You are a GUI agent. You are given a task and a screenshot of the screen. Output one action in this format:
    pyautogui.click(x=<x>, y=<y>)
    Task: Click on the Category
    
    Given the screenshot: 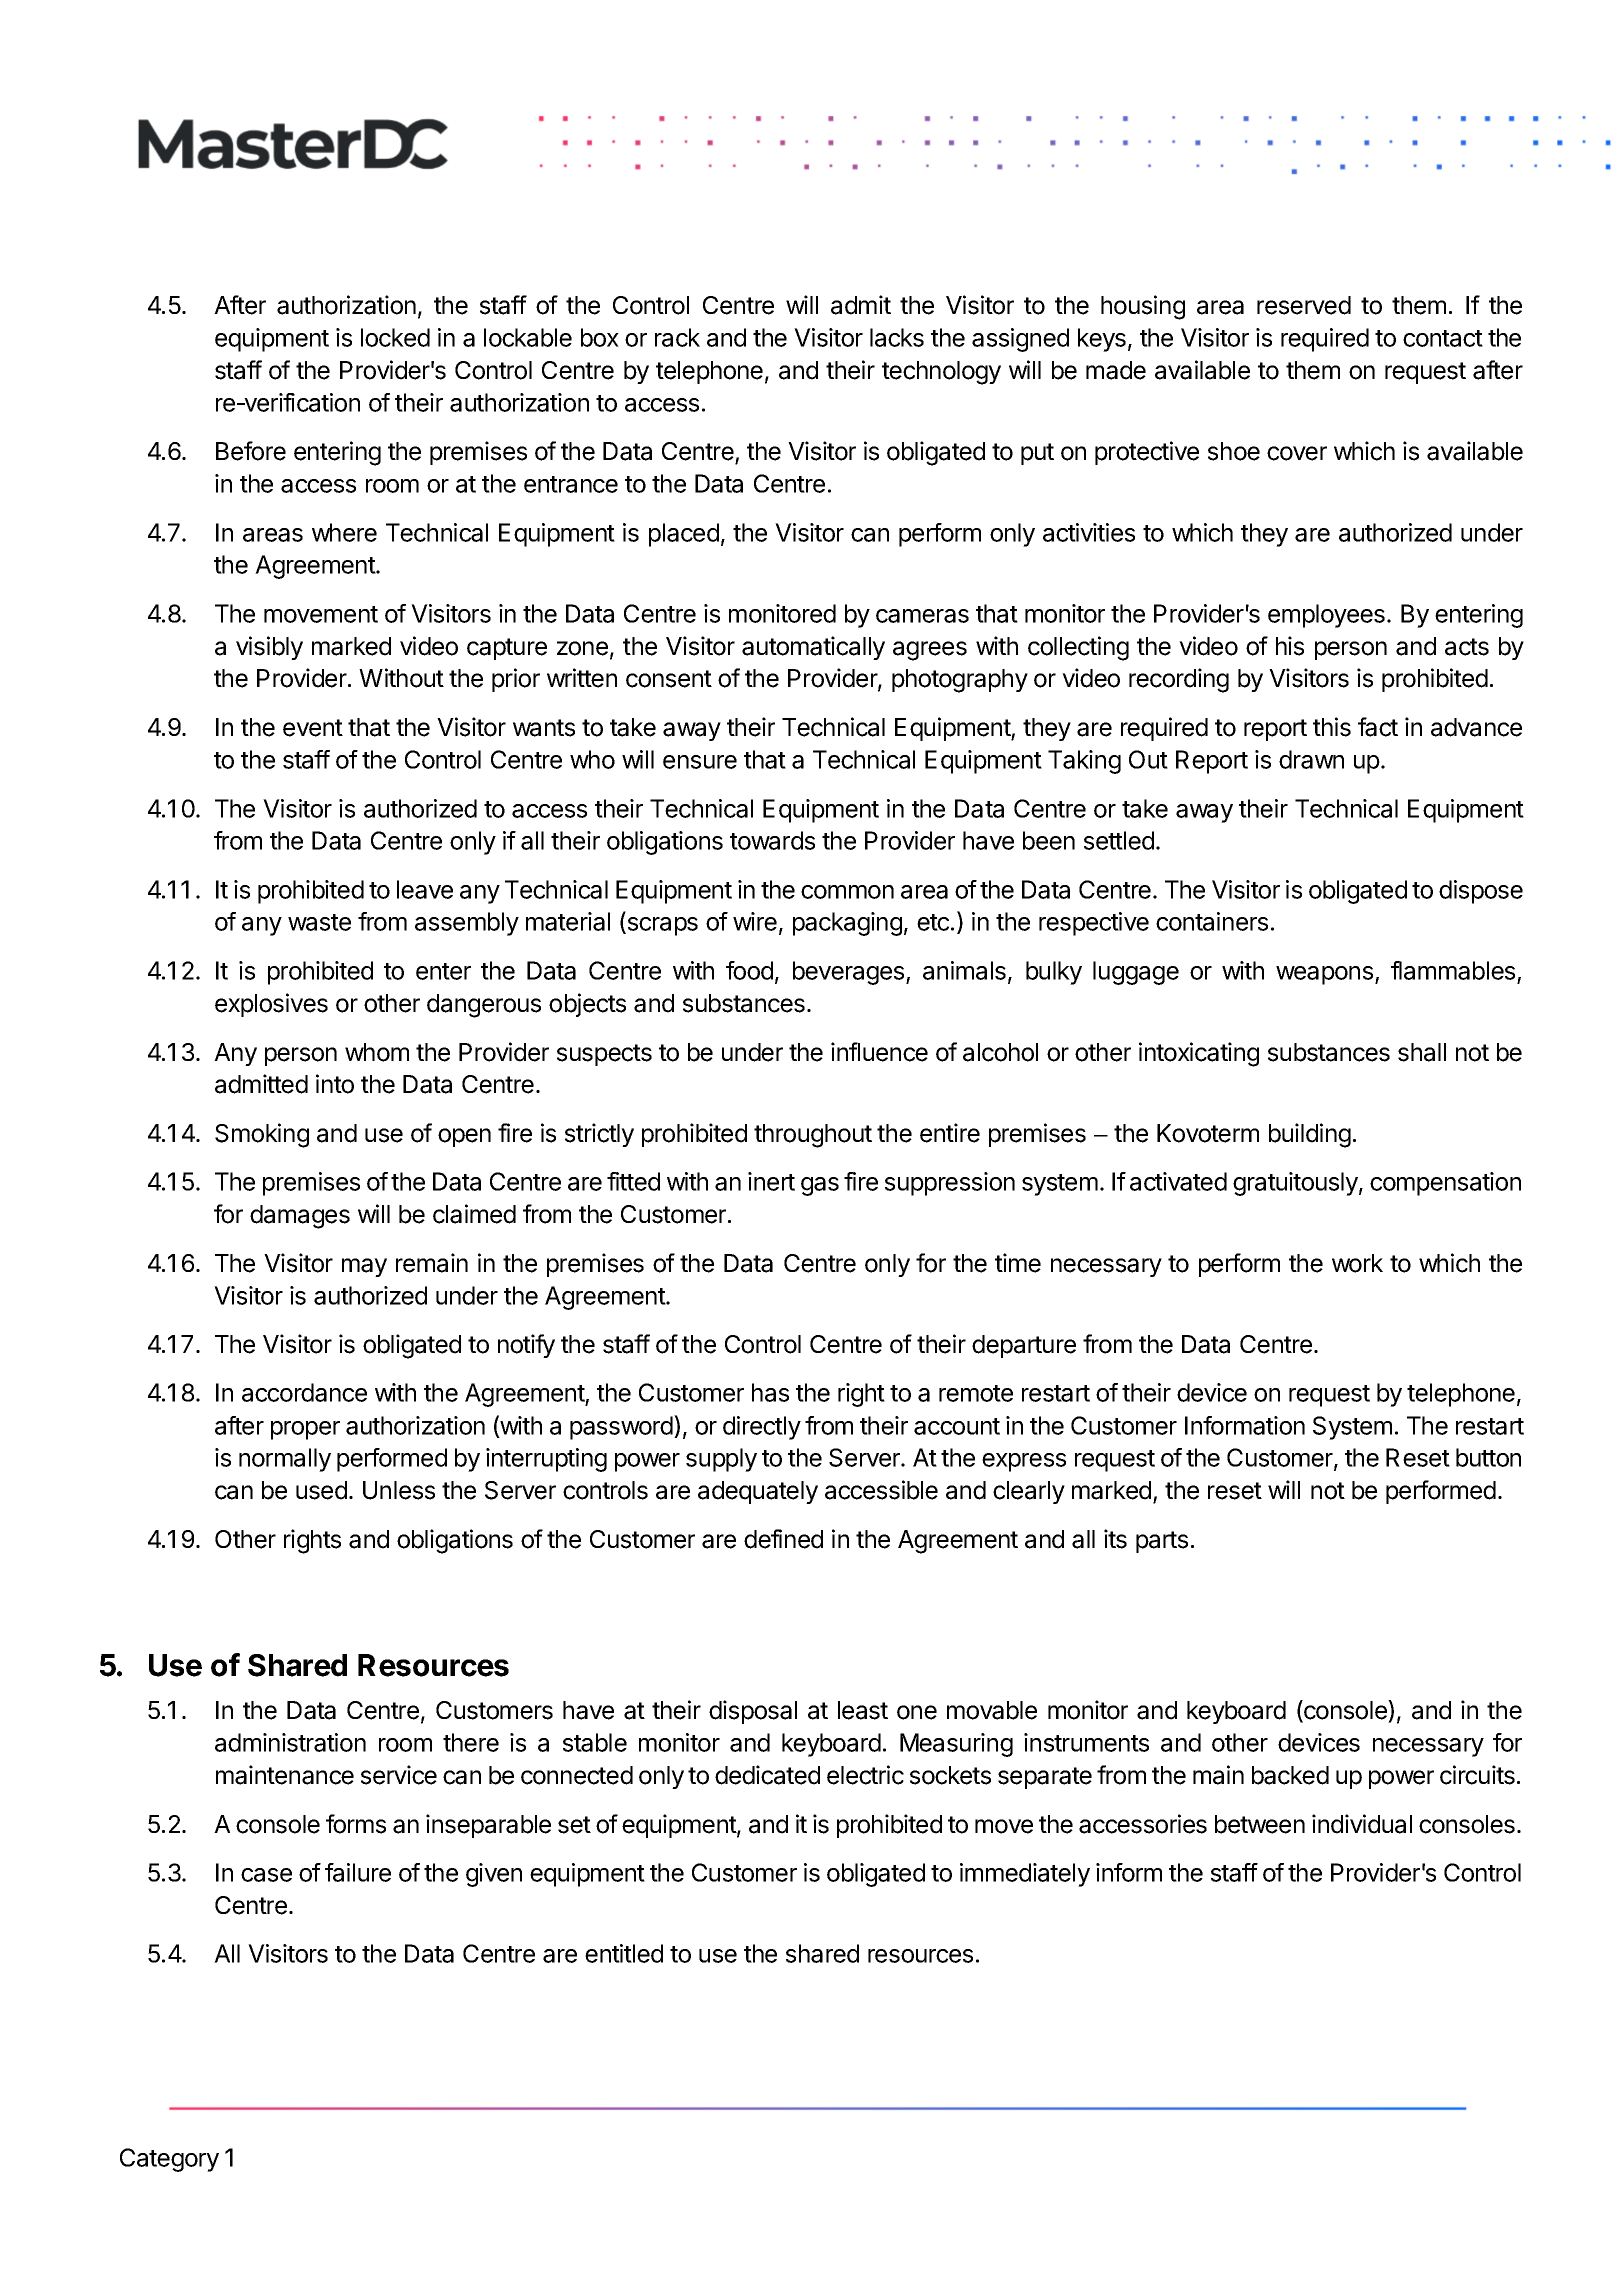 What is the action you would take?
    pyautogui.click(x=169, y=2160)
